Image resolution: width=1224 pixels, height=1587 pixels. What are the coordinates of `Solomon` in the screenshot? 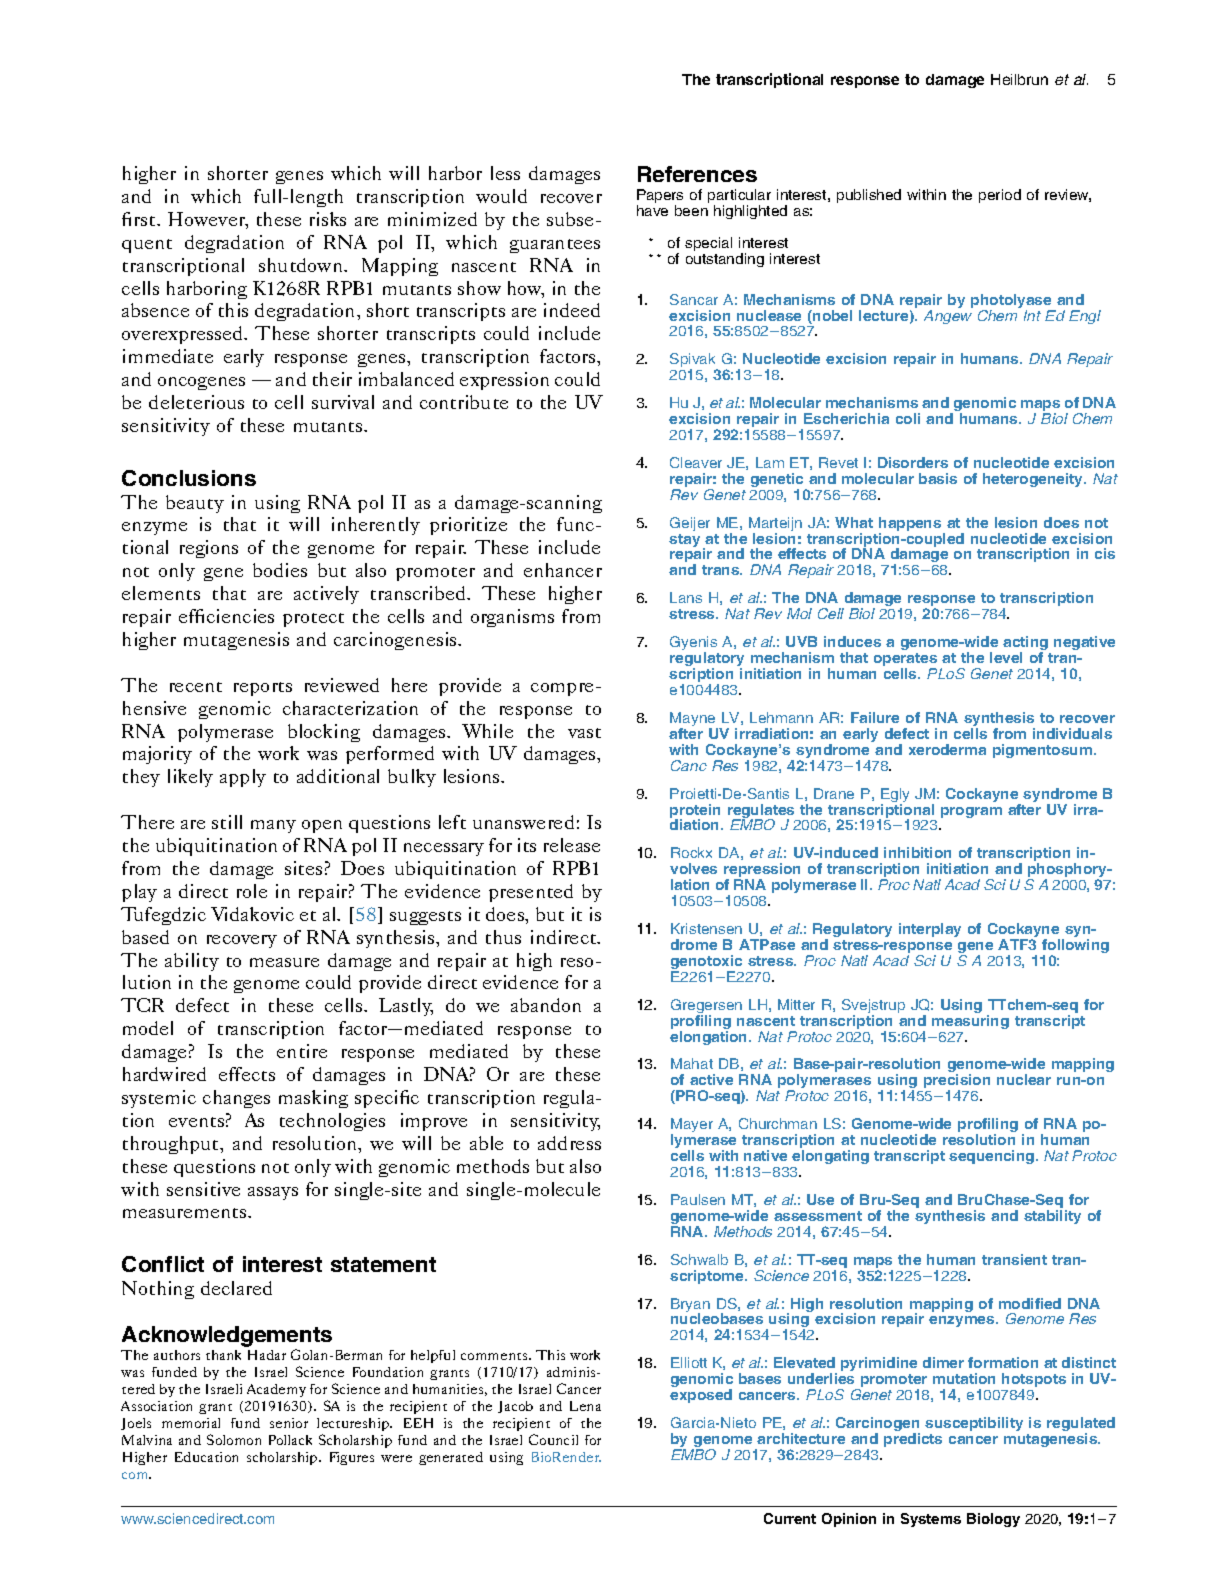 It's located at (234, 1439).
